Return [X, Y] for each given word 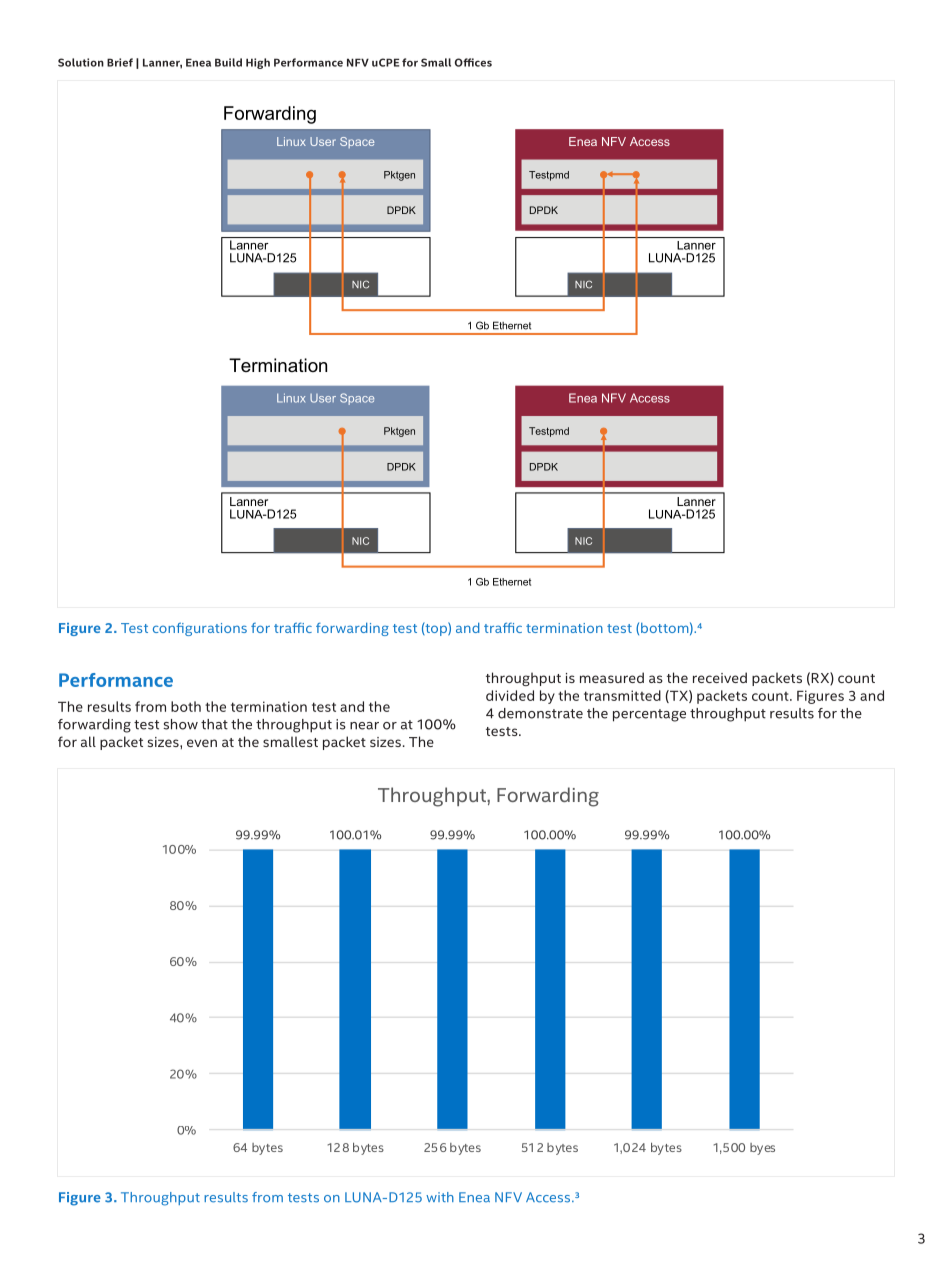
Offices [473, 62]
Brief [120, 62]
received [720, 677]
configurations [200, 629]
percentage [649, 715]
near [364, 726]
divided [510, 695]
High [258, 63]
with [440, 1197]
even [202, 743]
